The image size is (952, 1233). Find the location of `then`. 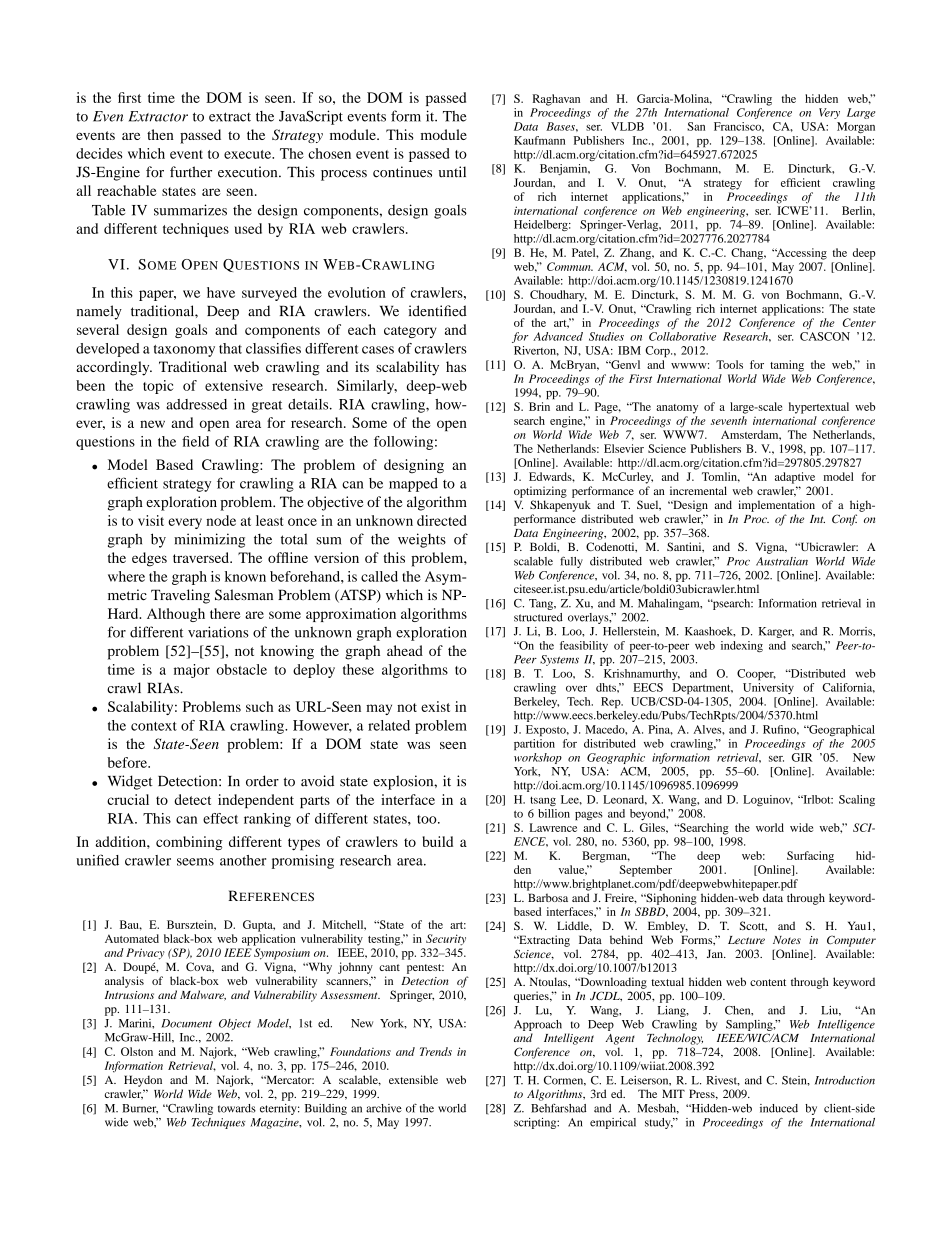

then is located at coordinates (160, 134).
